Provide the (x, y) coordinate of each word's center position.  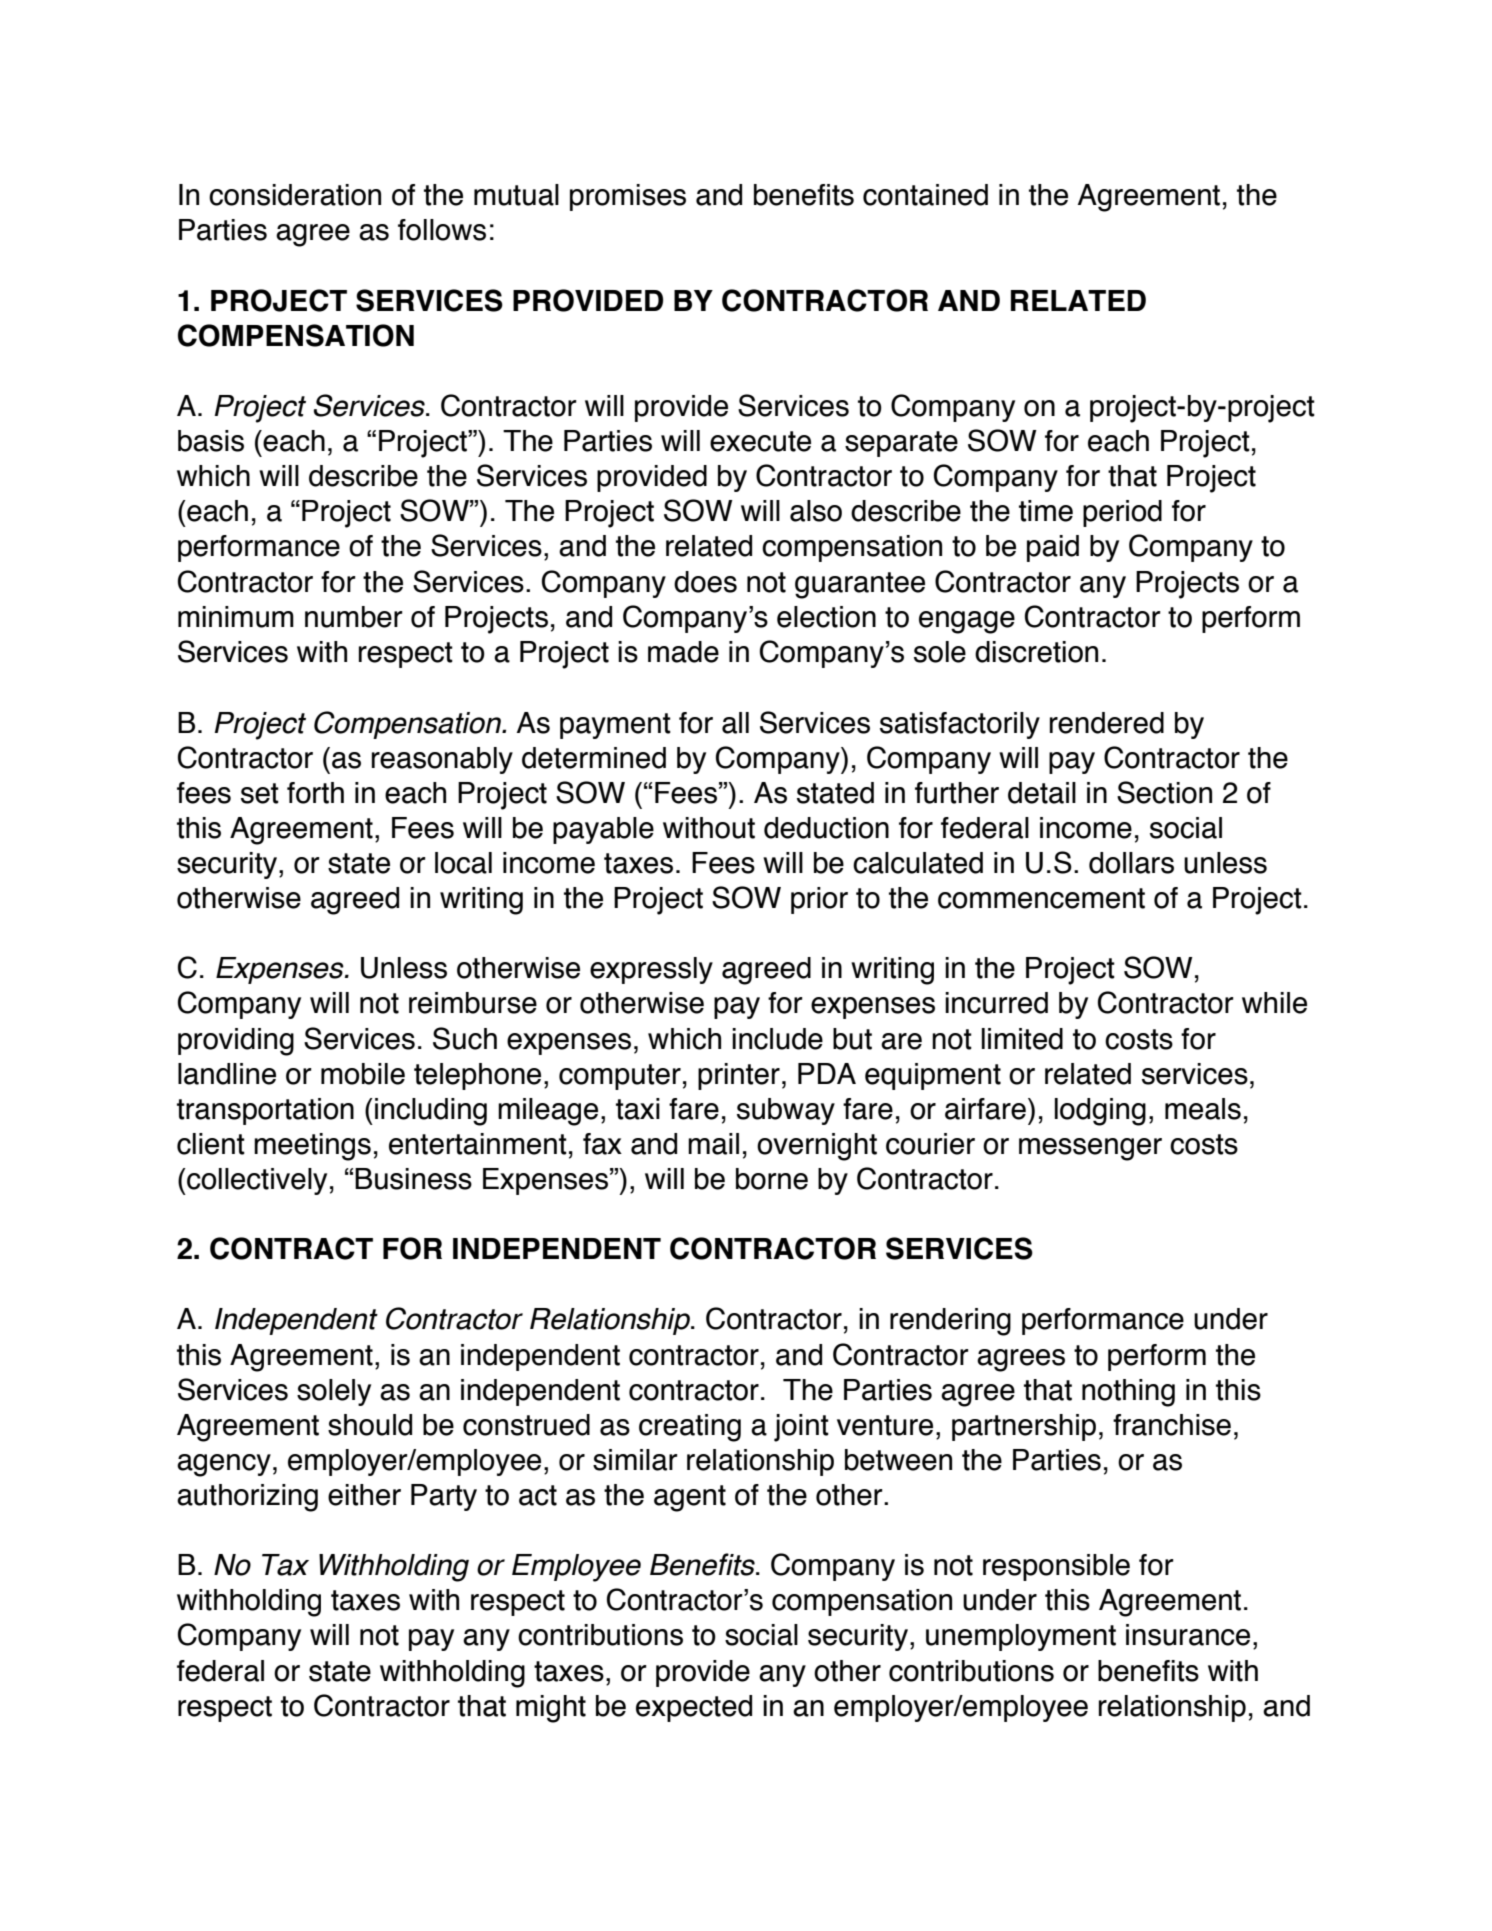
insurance (1188, 1635)
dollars (1131, 863)
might (551, 1709)
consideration (295, 195)
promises (628, 197)
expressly (651, 970)
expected (694, 1708)
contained (925, 195)
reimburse (473, 1003)
